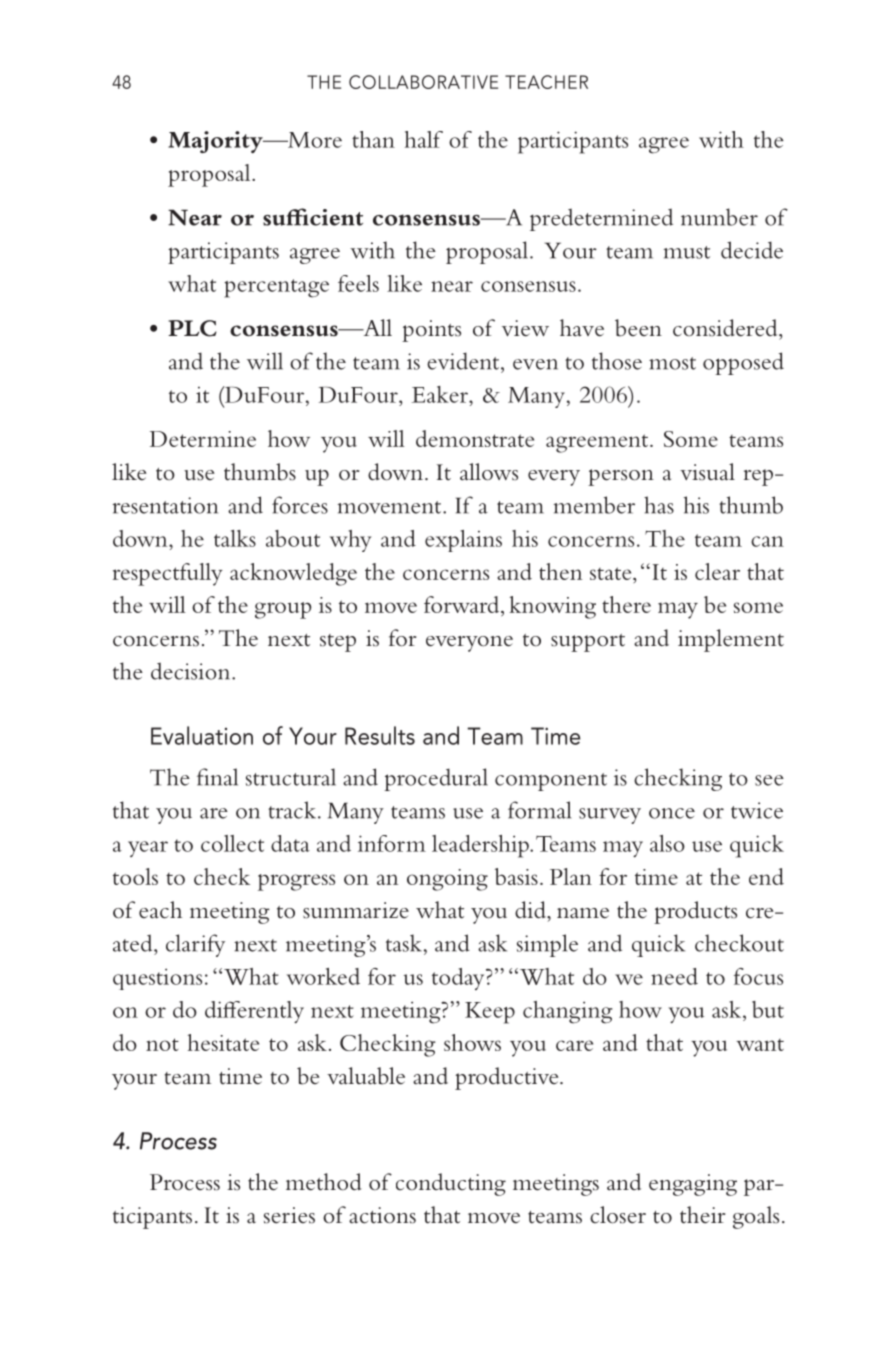  What do you see at coordinates (693, 1185) in the screenshot?
I see `engaging` at bounding box center [693, 1185].
